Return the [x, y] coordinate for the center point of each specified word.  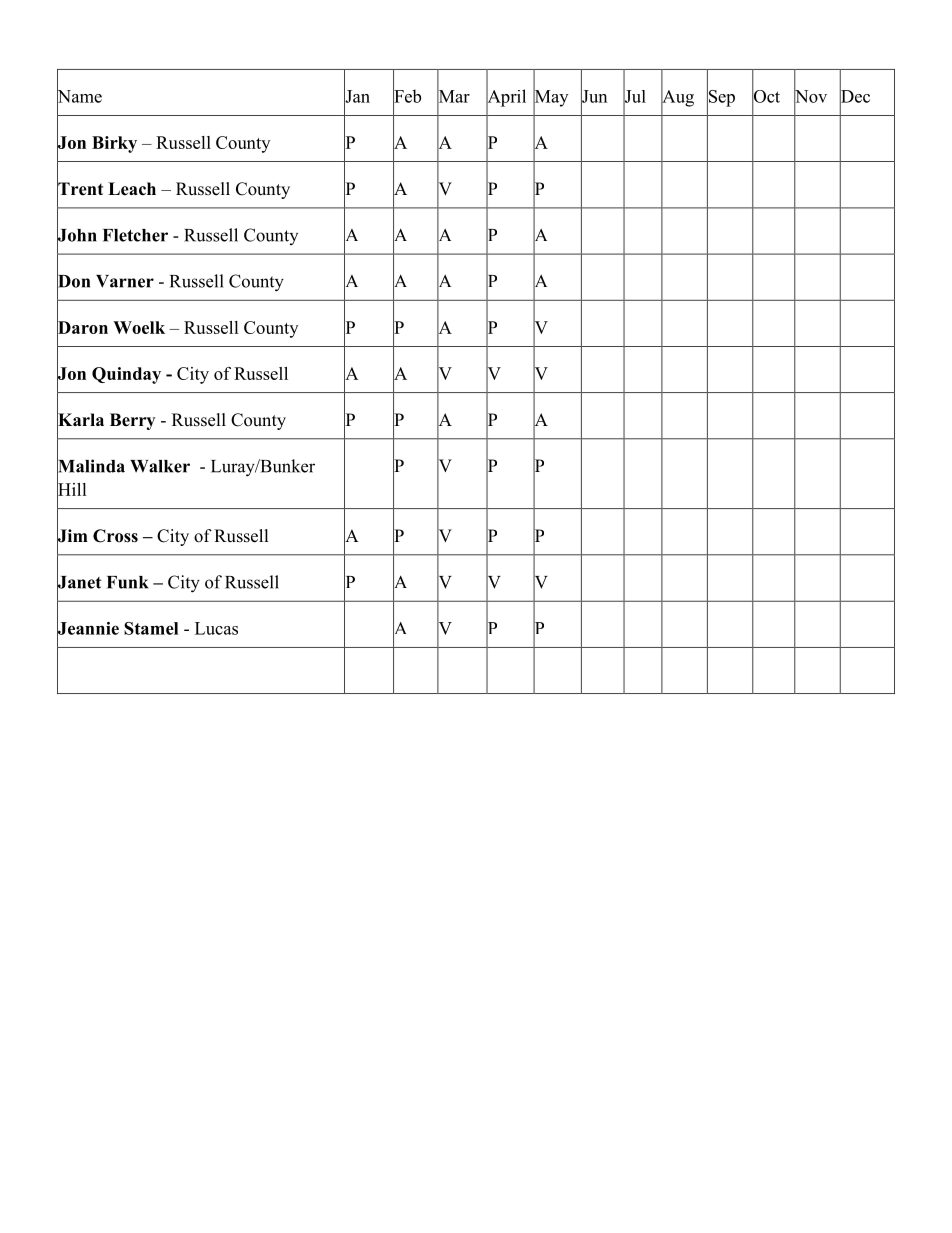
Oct [766, 96]
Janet [79, 582]
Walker [160, 466]
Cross [115, 536]
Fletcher [135, 235]
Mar [453, 96]
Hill [72, 489]
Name [79, 96]
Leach [132, 189]
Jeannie [88, 628]
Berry [132, 421]
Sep [721, 98]
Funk [128, 582]
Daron [82, 327]
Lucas [216, 628]
